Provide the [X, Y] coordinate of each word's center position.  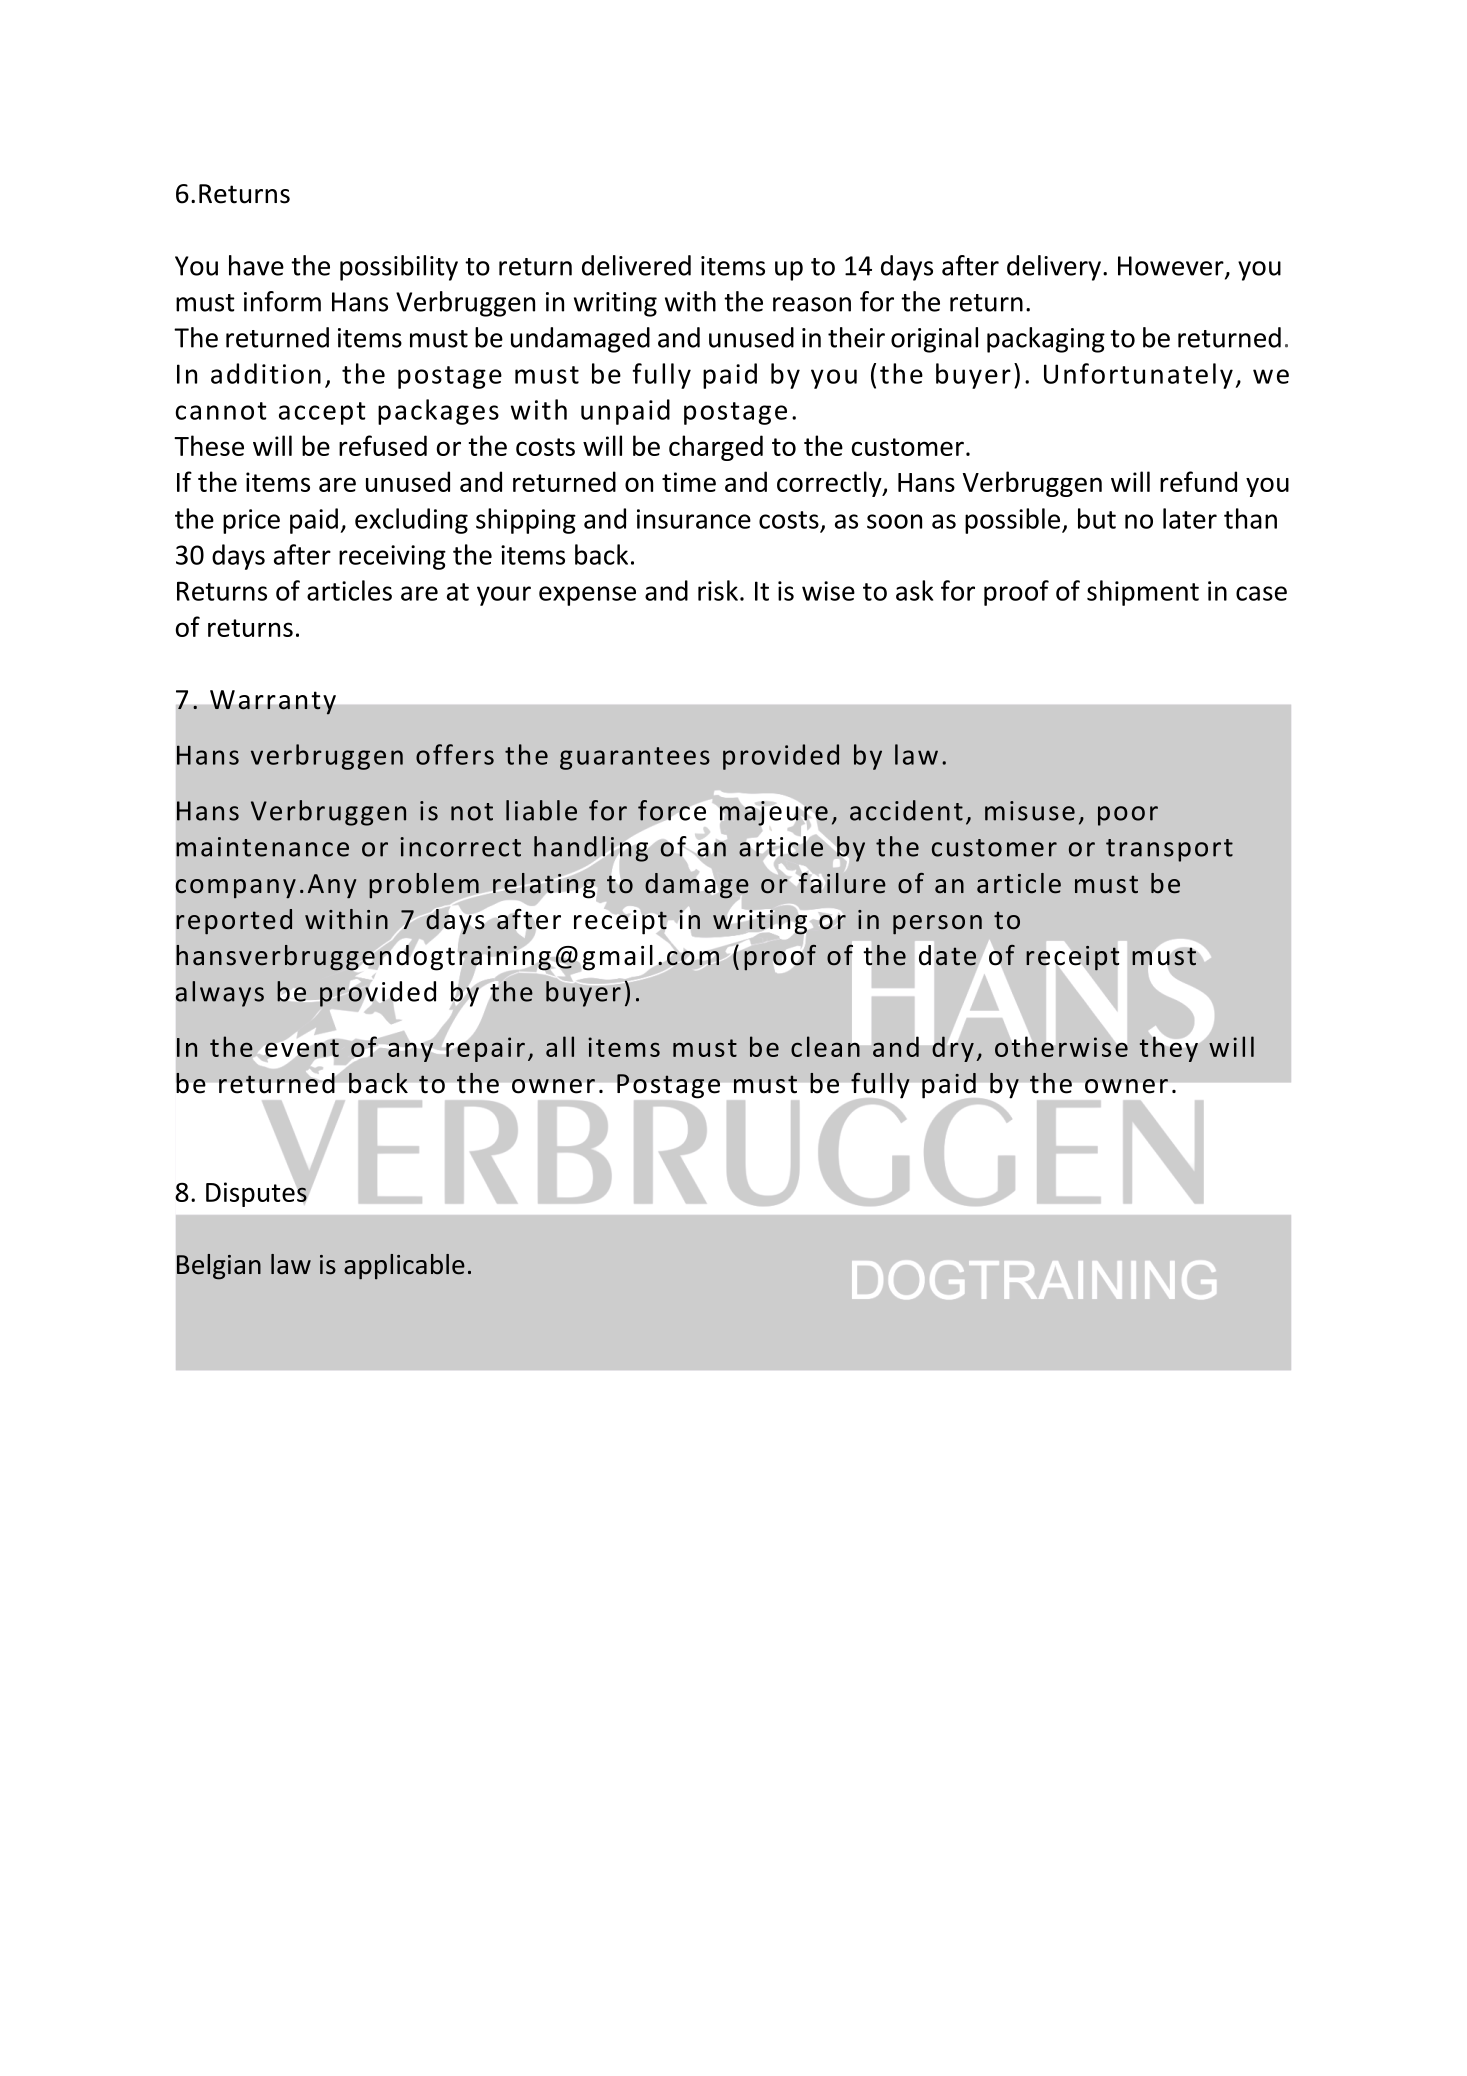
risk [718, 590]
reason [812, 304]
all [560, 1046]
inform [282, 301]
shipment [1143, 593]
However [1172, 267]
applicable [404, 1267]
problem [425, 887]
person [937, 925]
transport [1169, 850]
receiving [392, 557]
